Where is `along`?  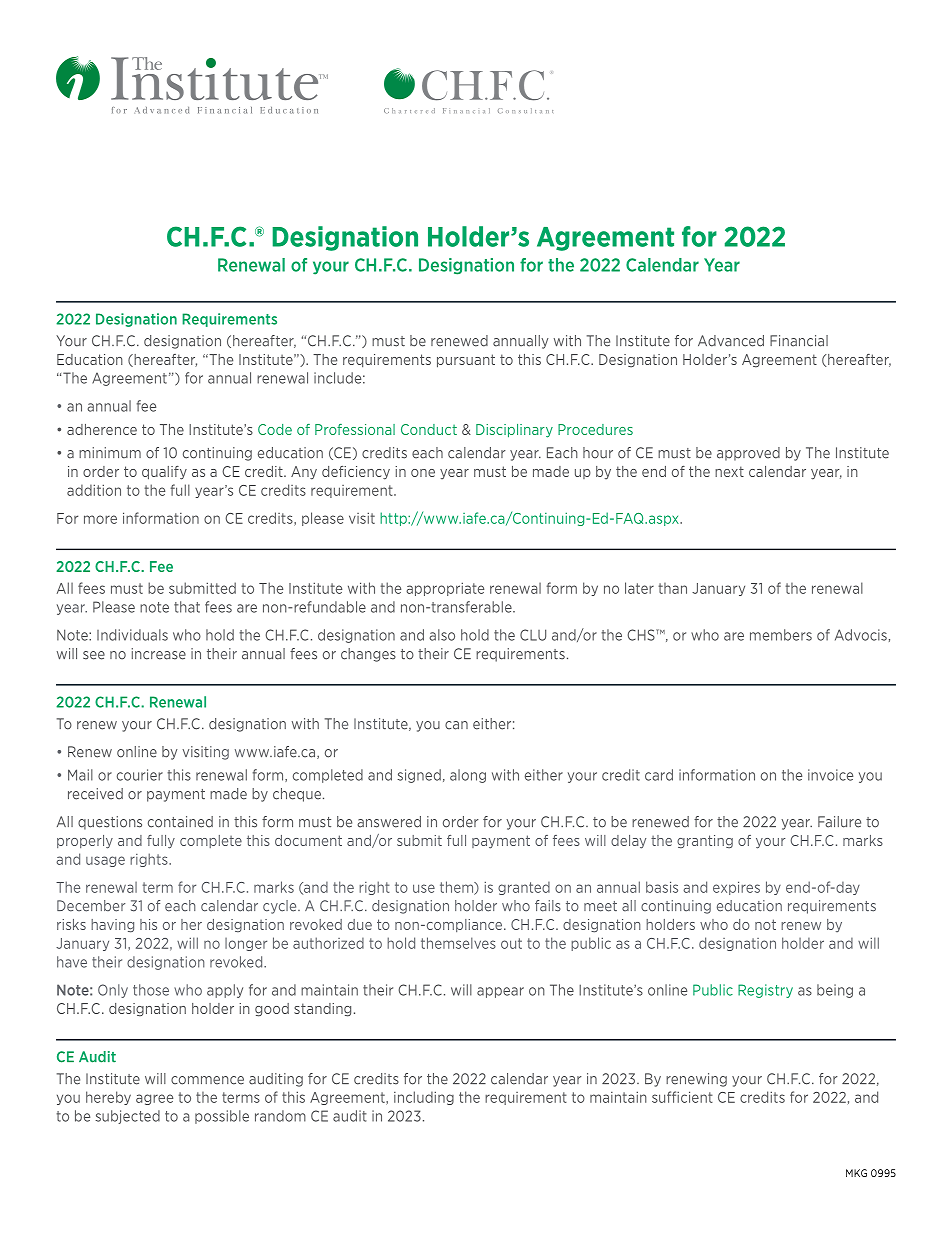
along is located at coordinates (468, 776).
